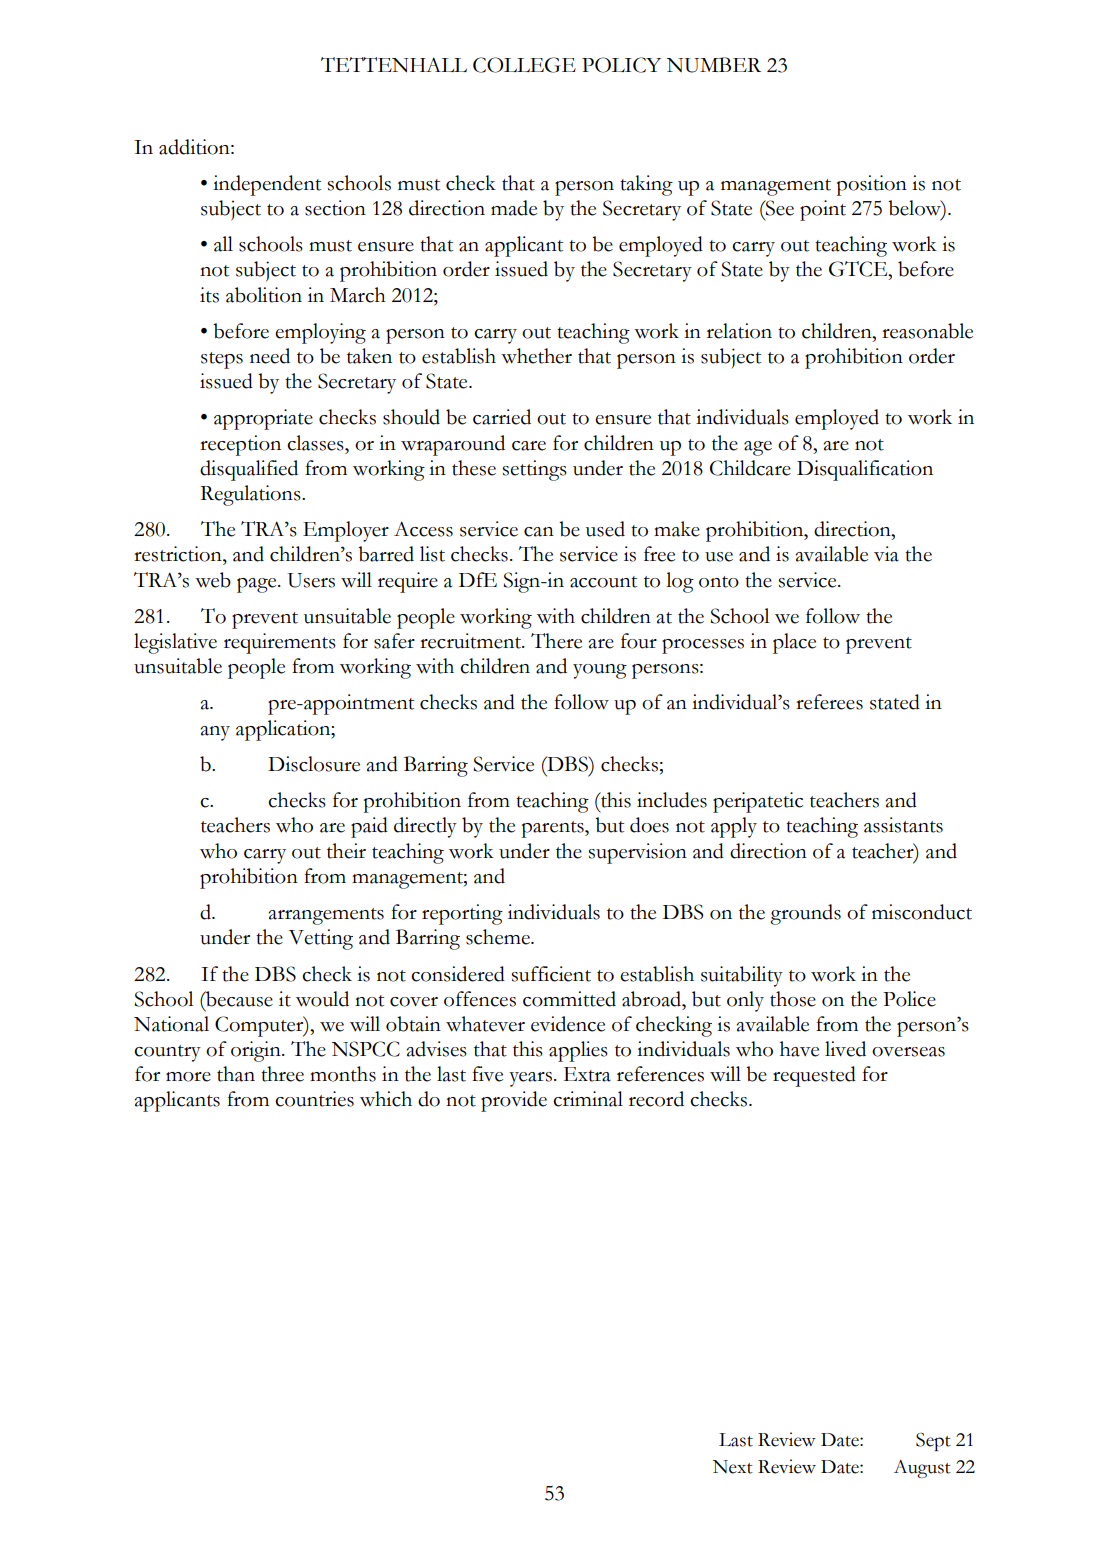 The height and width of the screenshot is (1568, 1109). What do you see at coordinates (922, 1469) in the screenshot?
I see `August` at bounding box center [922, 1469].
